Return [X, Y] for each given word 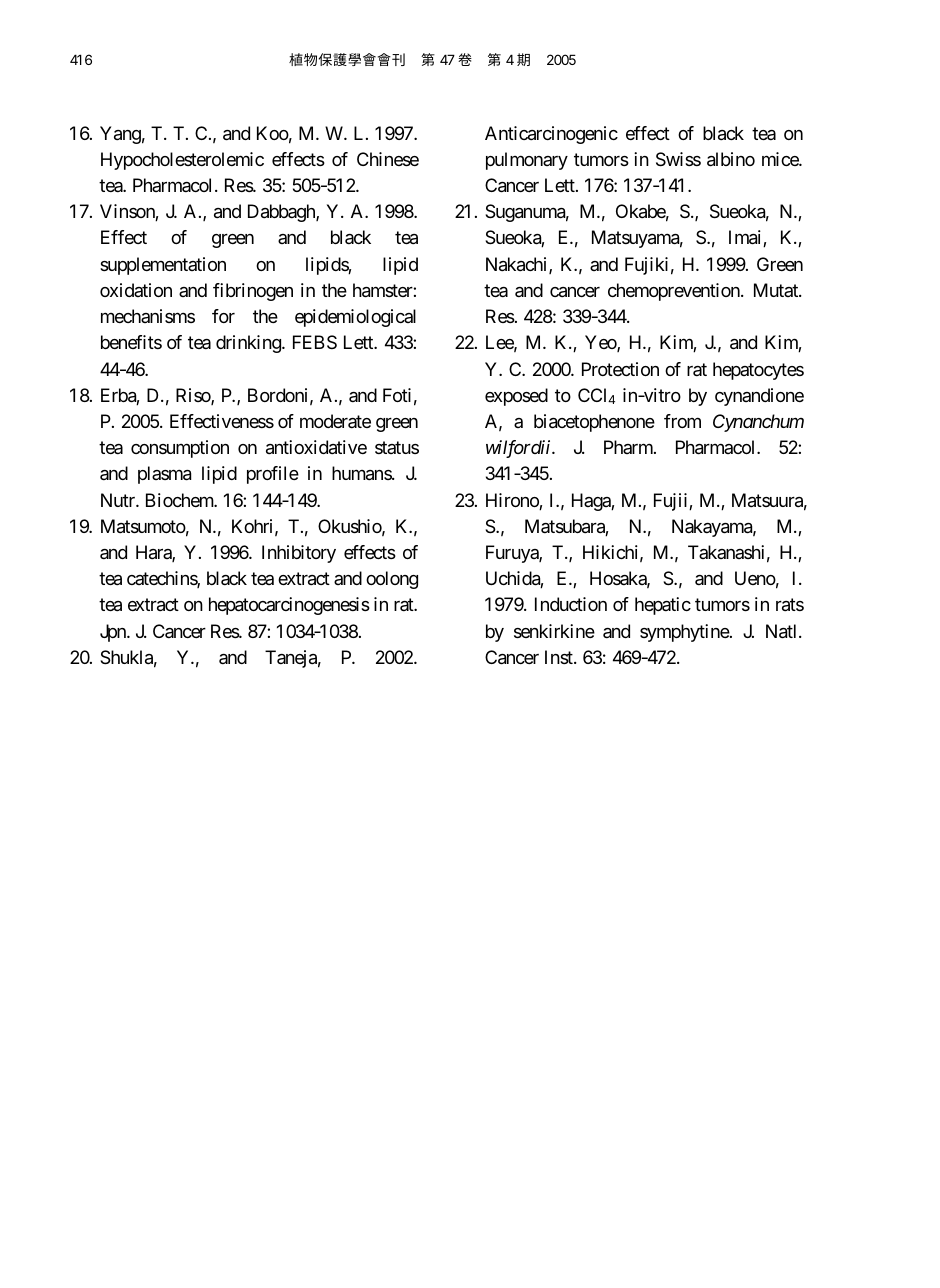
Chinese [388, 159]
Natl [783, 631]
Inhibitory [299, 554]
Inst [560, 657]
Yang [120, 135]
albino [731, 159]
